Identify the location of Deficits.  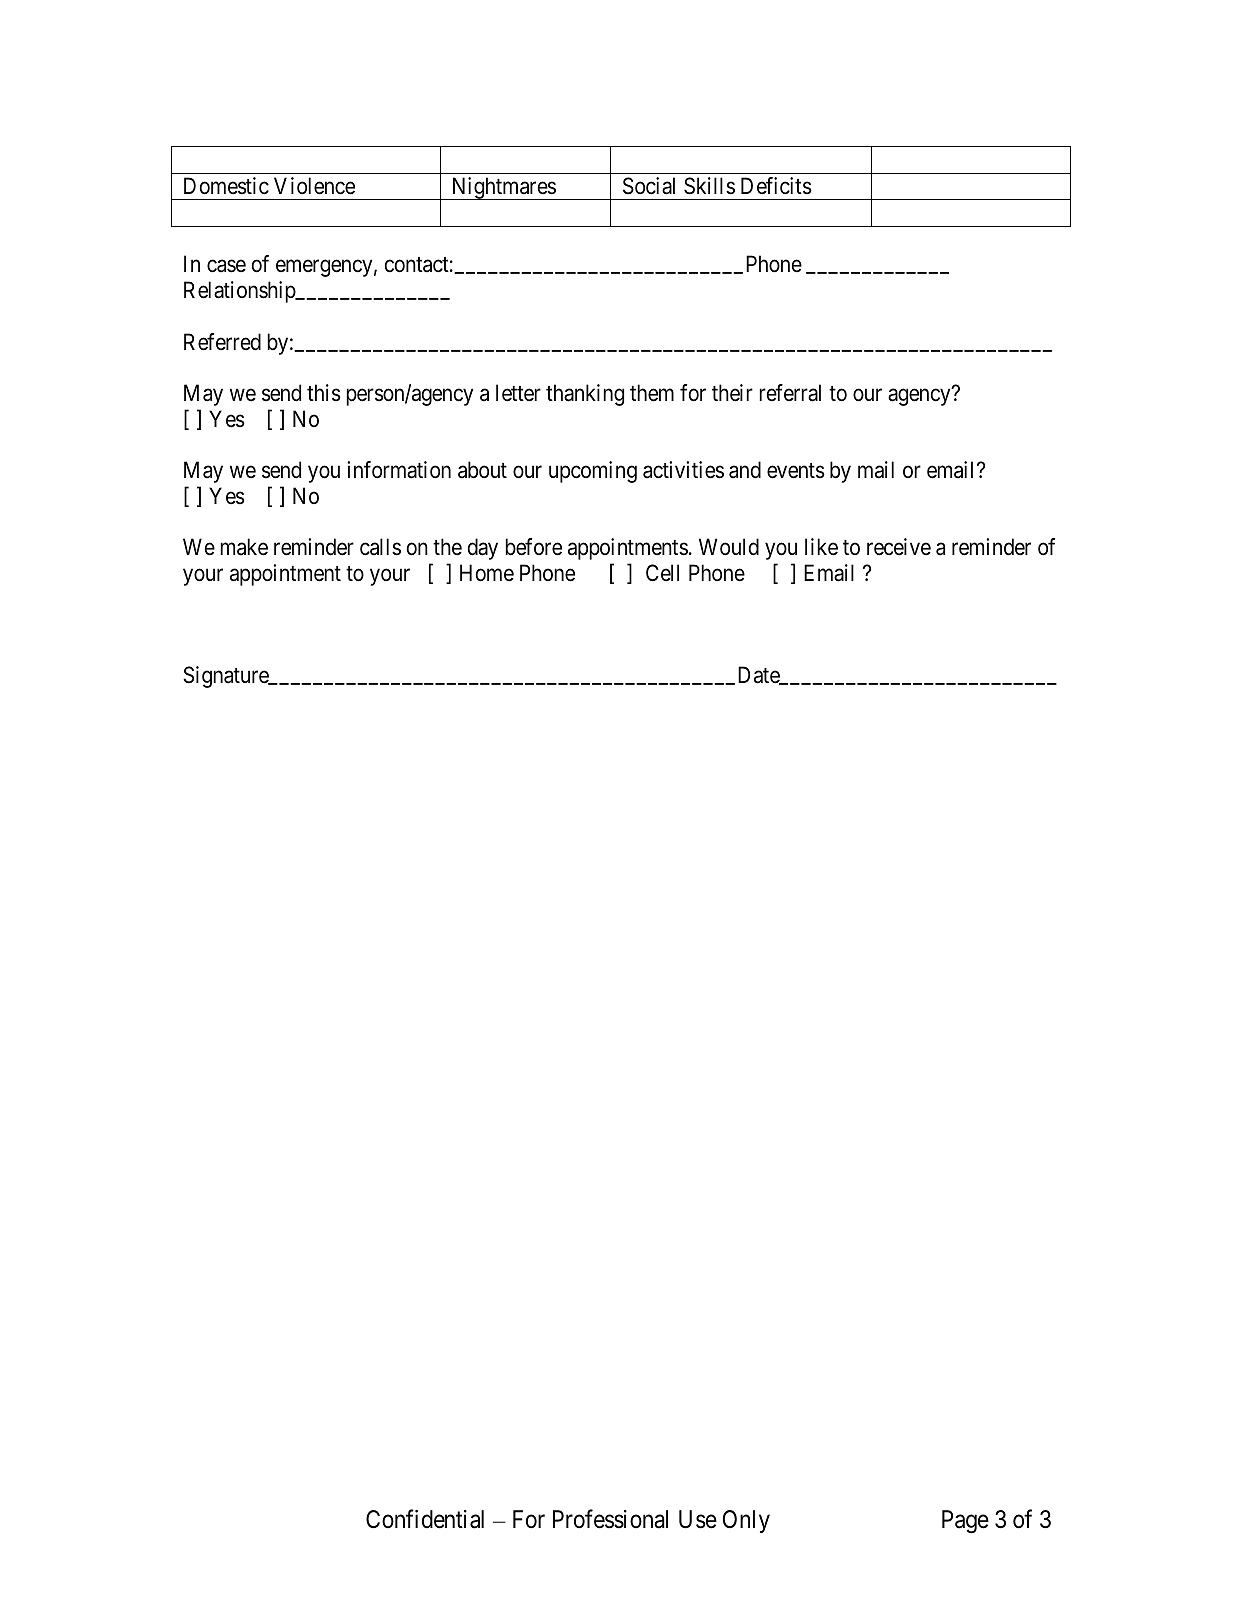
(776, 186).
